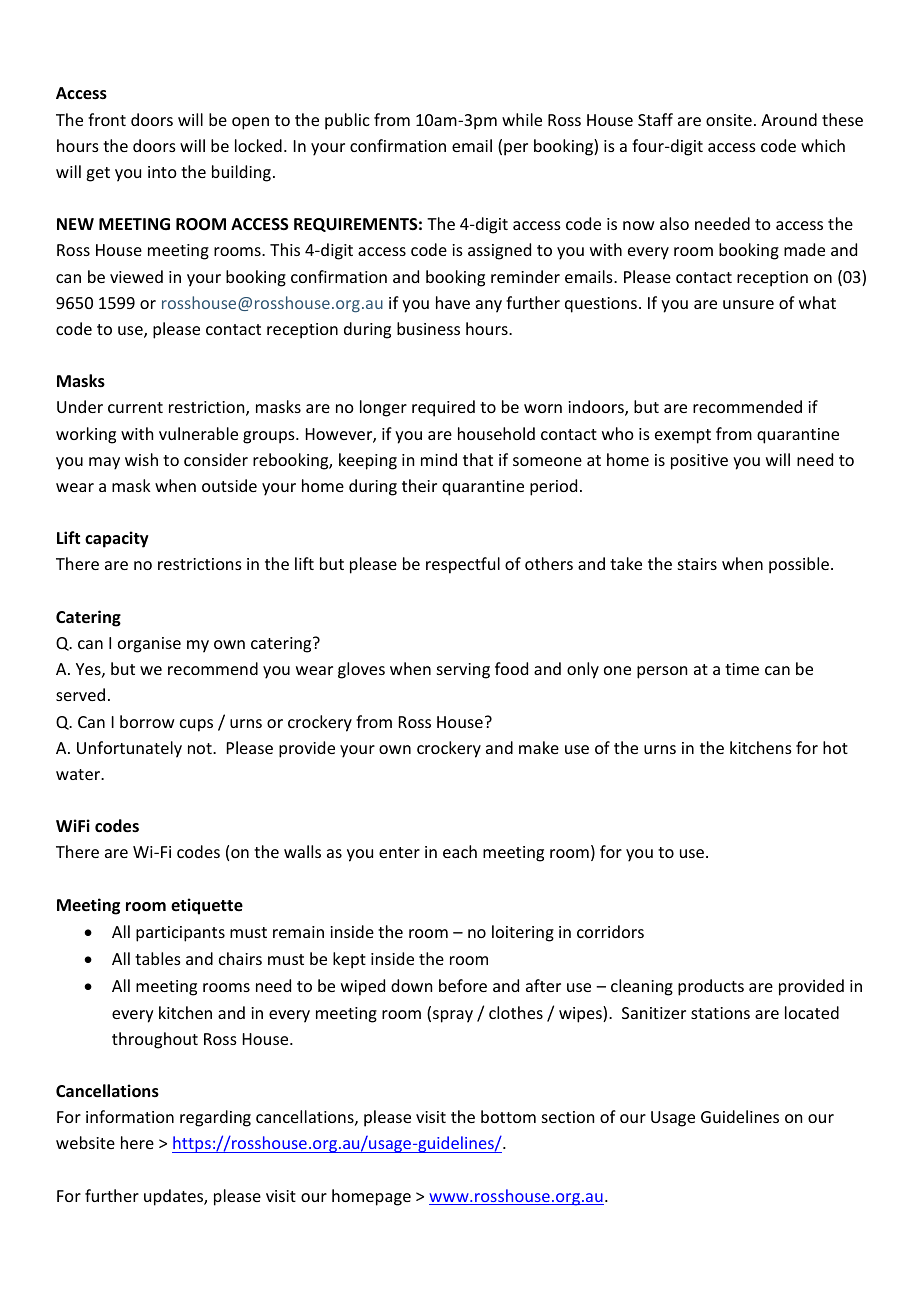  What do you see at coordinates (460, 851) in the document?
I see `each` at bounding box center [460, 851].
